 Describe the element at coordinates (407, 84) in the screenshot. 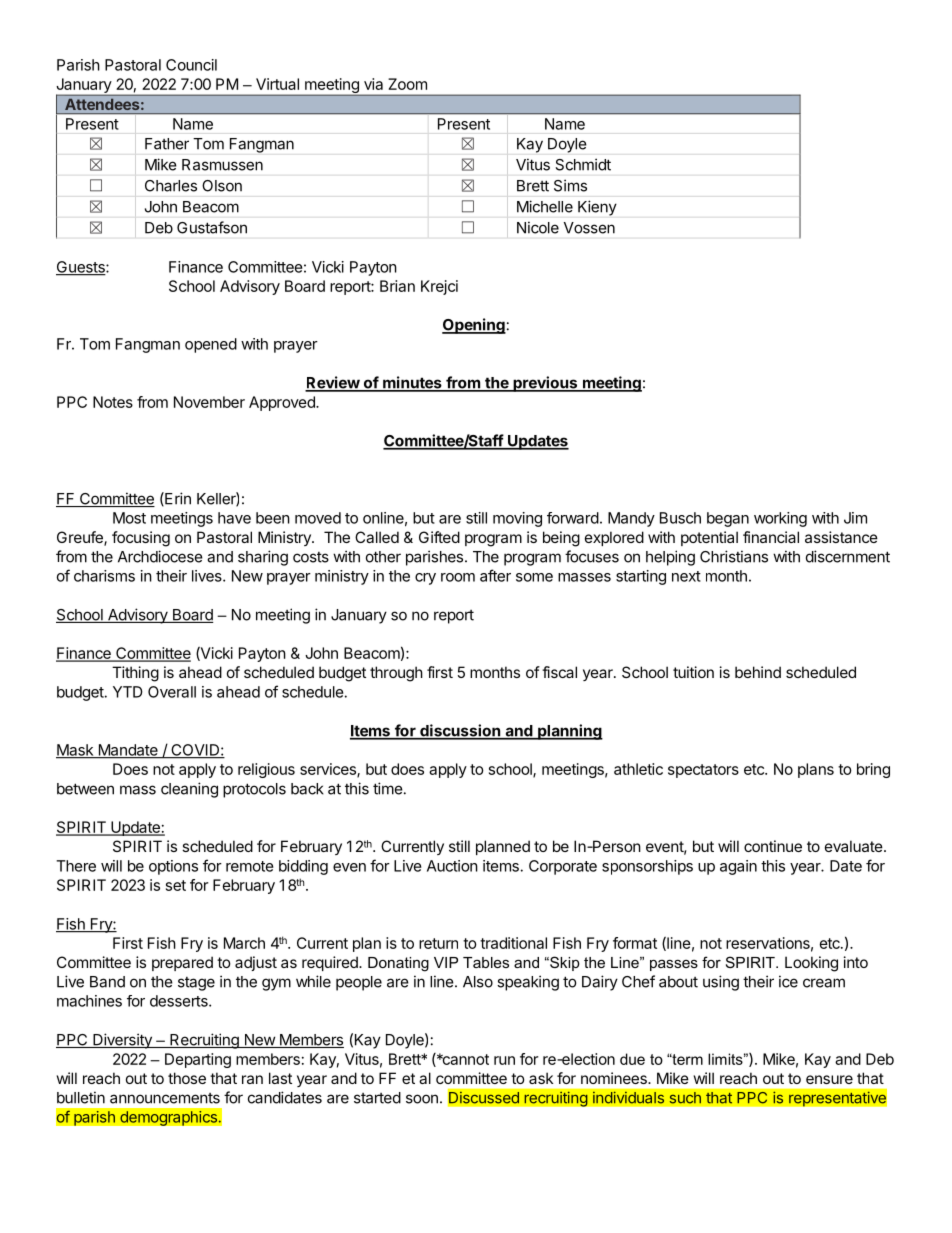

I see `Zoom` at that location.
